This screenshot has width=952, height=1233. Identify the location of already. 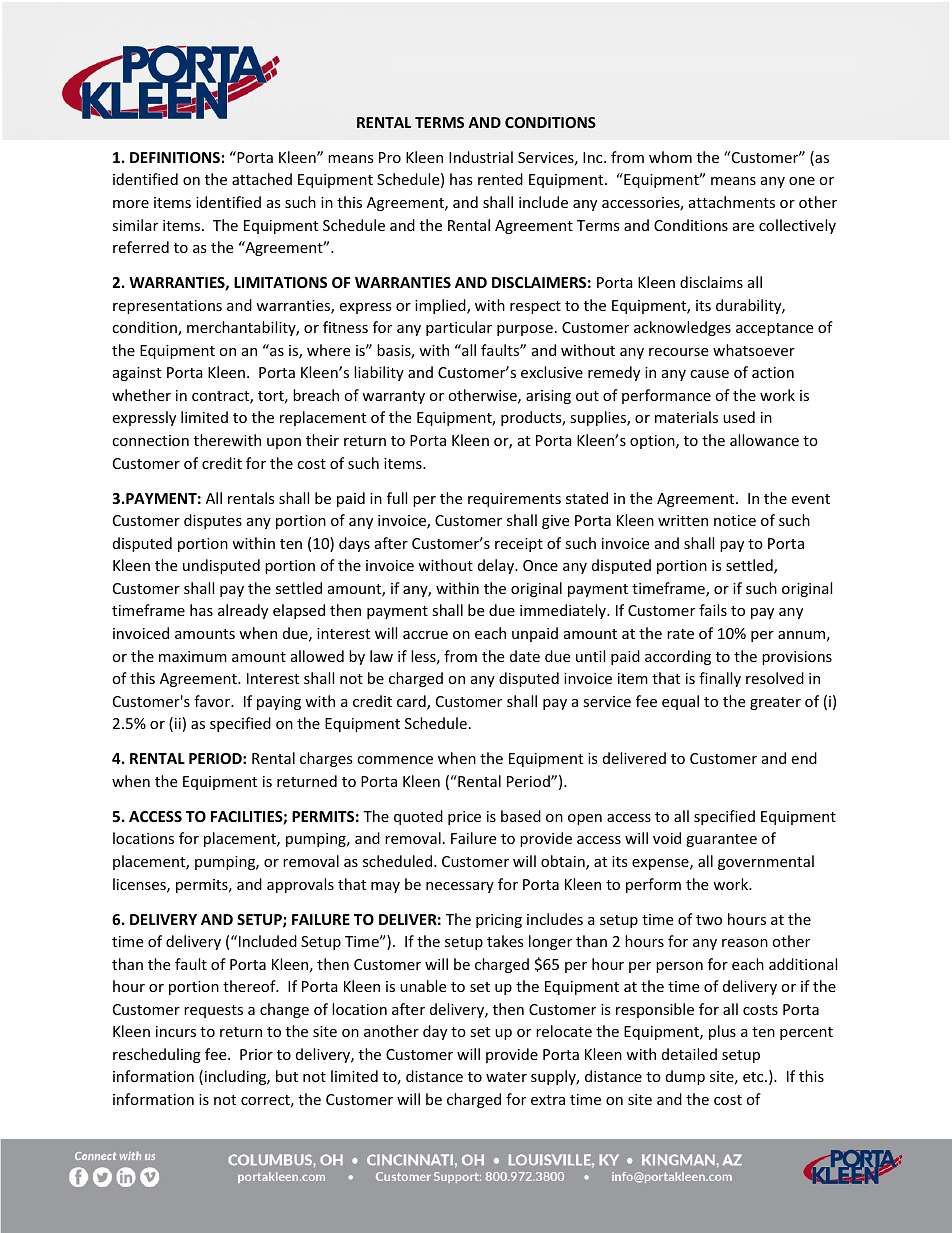
(243, 611).
